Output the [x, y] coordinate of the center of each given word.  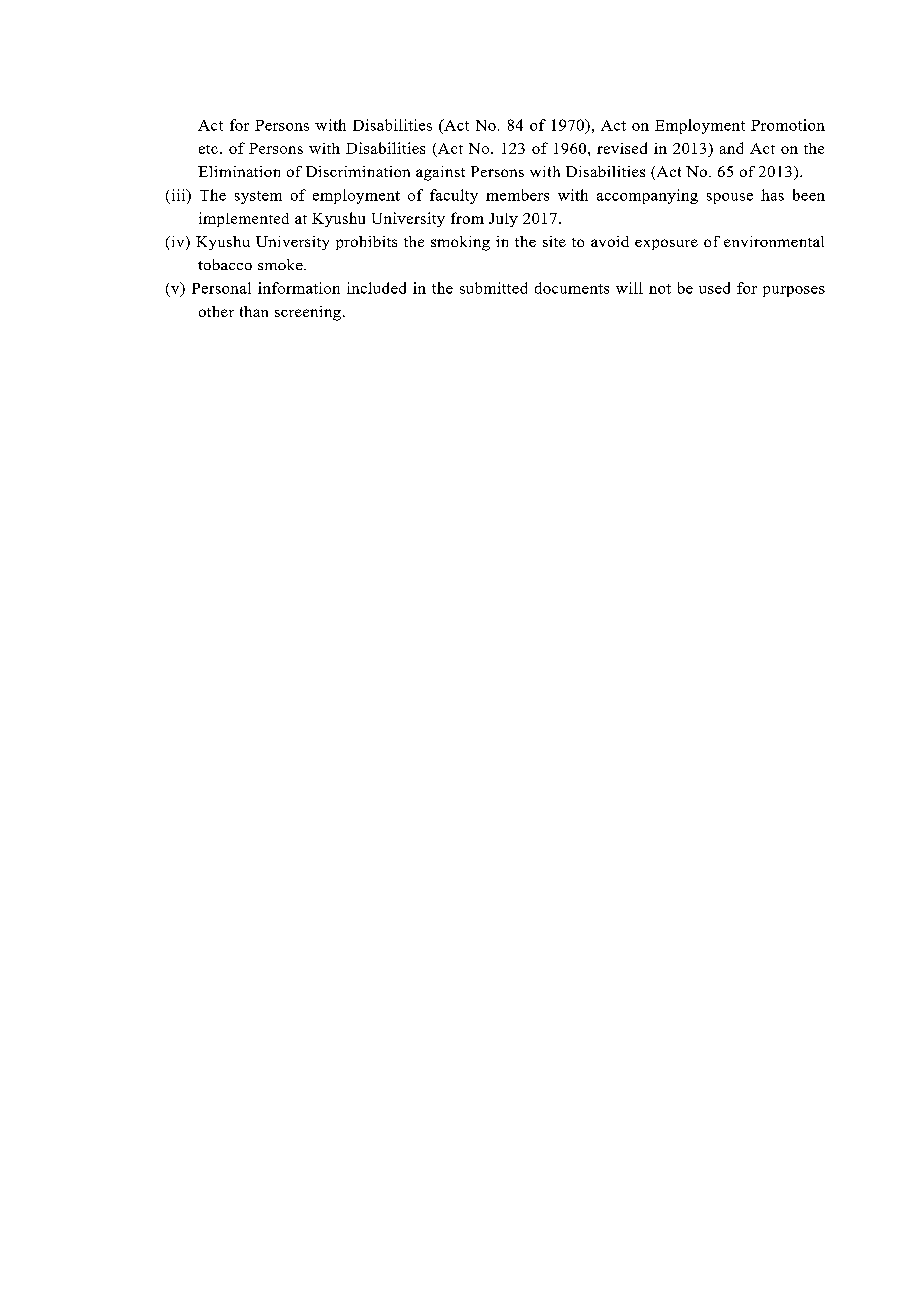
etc [208, 149]
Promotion [788, 125]
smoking [460, 243]
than [254, 311]
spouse [730, 198]
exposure [666, 244]
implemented [244, 219]
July [503, 220]
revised [622, 148]
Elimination [239, 171]
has [772, 195]
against [440, 173]
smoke [281, 264]
